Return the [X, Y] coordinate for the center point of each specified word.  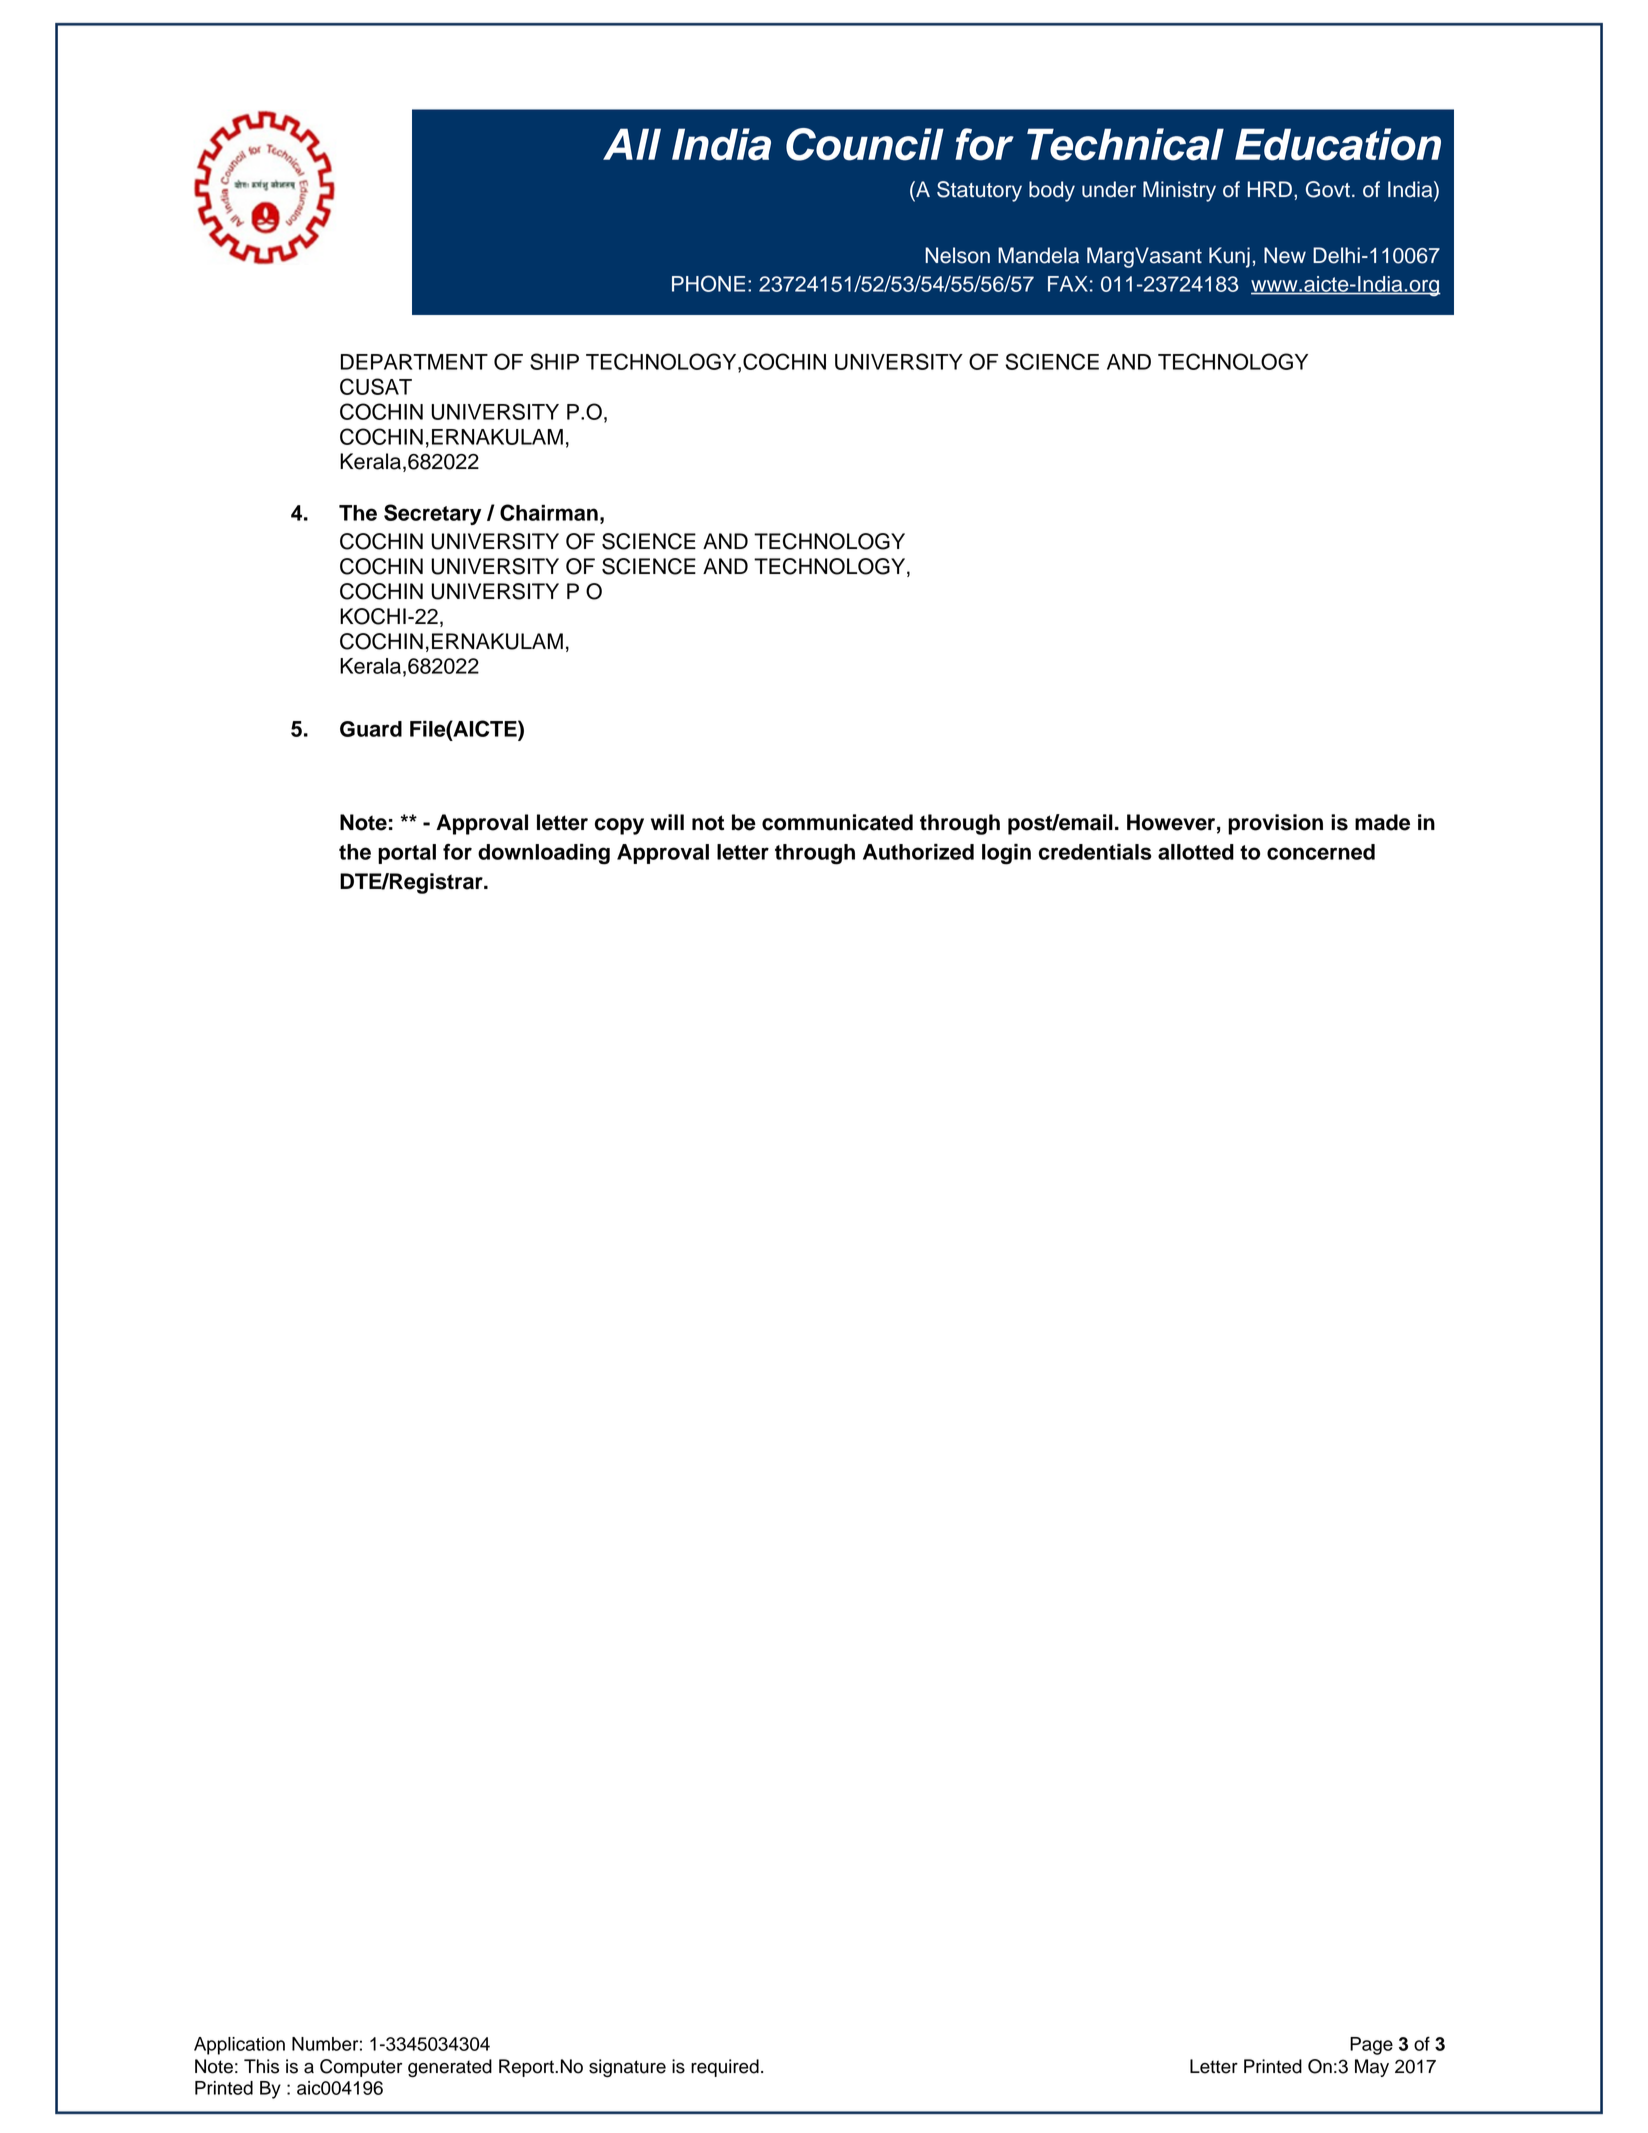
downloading [544, 854]
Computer [361, 2068]
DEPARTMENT [414, 362]
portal [407, 854]
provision [1275, 824]
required [725, 2068]
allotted [1196, 852]
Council [865, 144]
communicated [837, 822]
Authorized [918, 852]
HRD [1270, 189]
